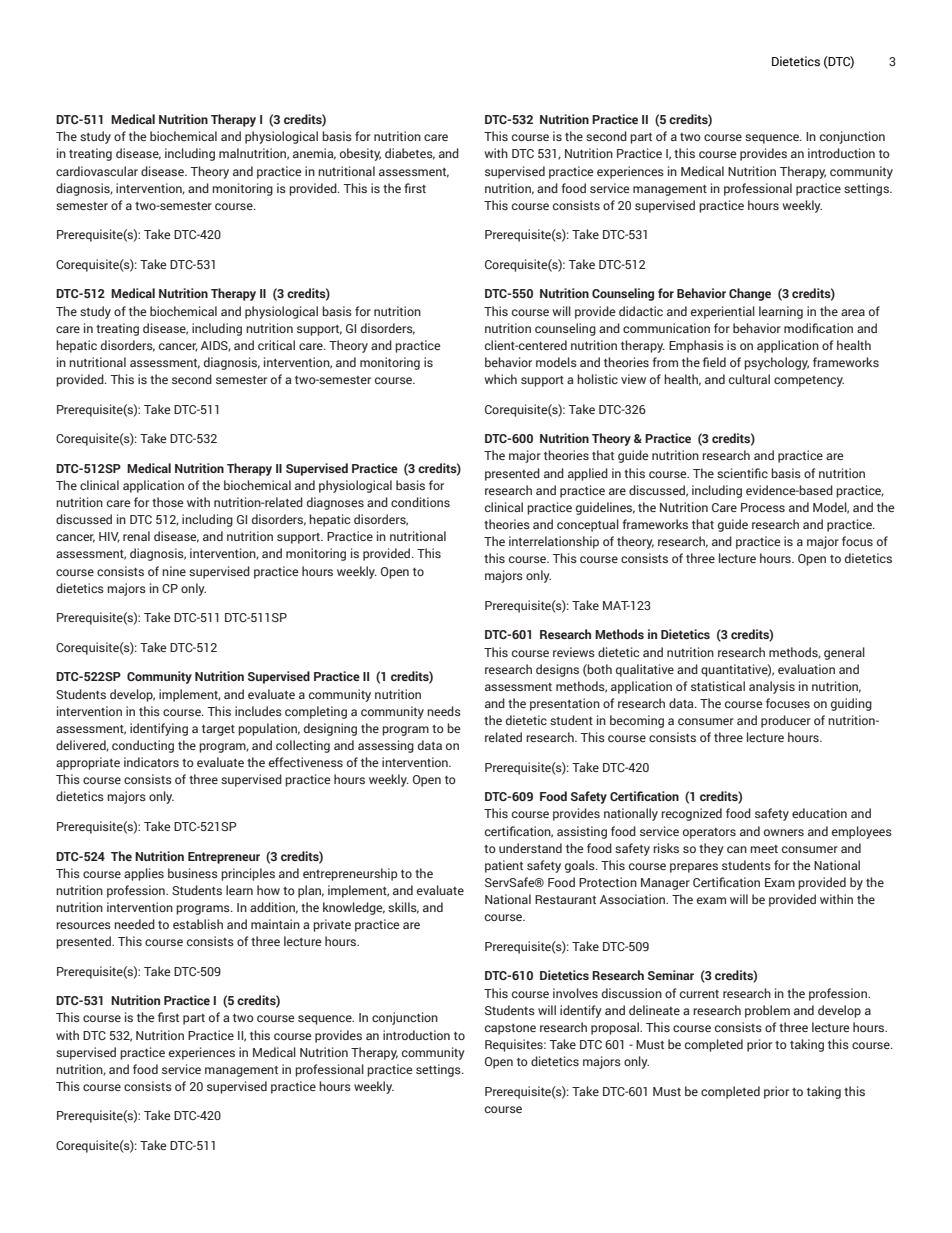 The height and width of the image is (1233, 952). Describe the element at coordinates (360, 154) in the image. I see `obesity` at that location.
